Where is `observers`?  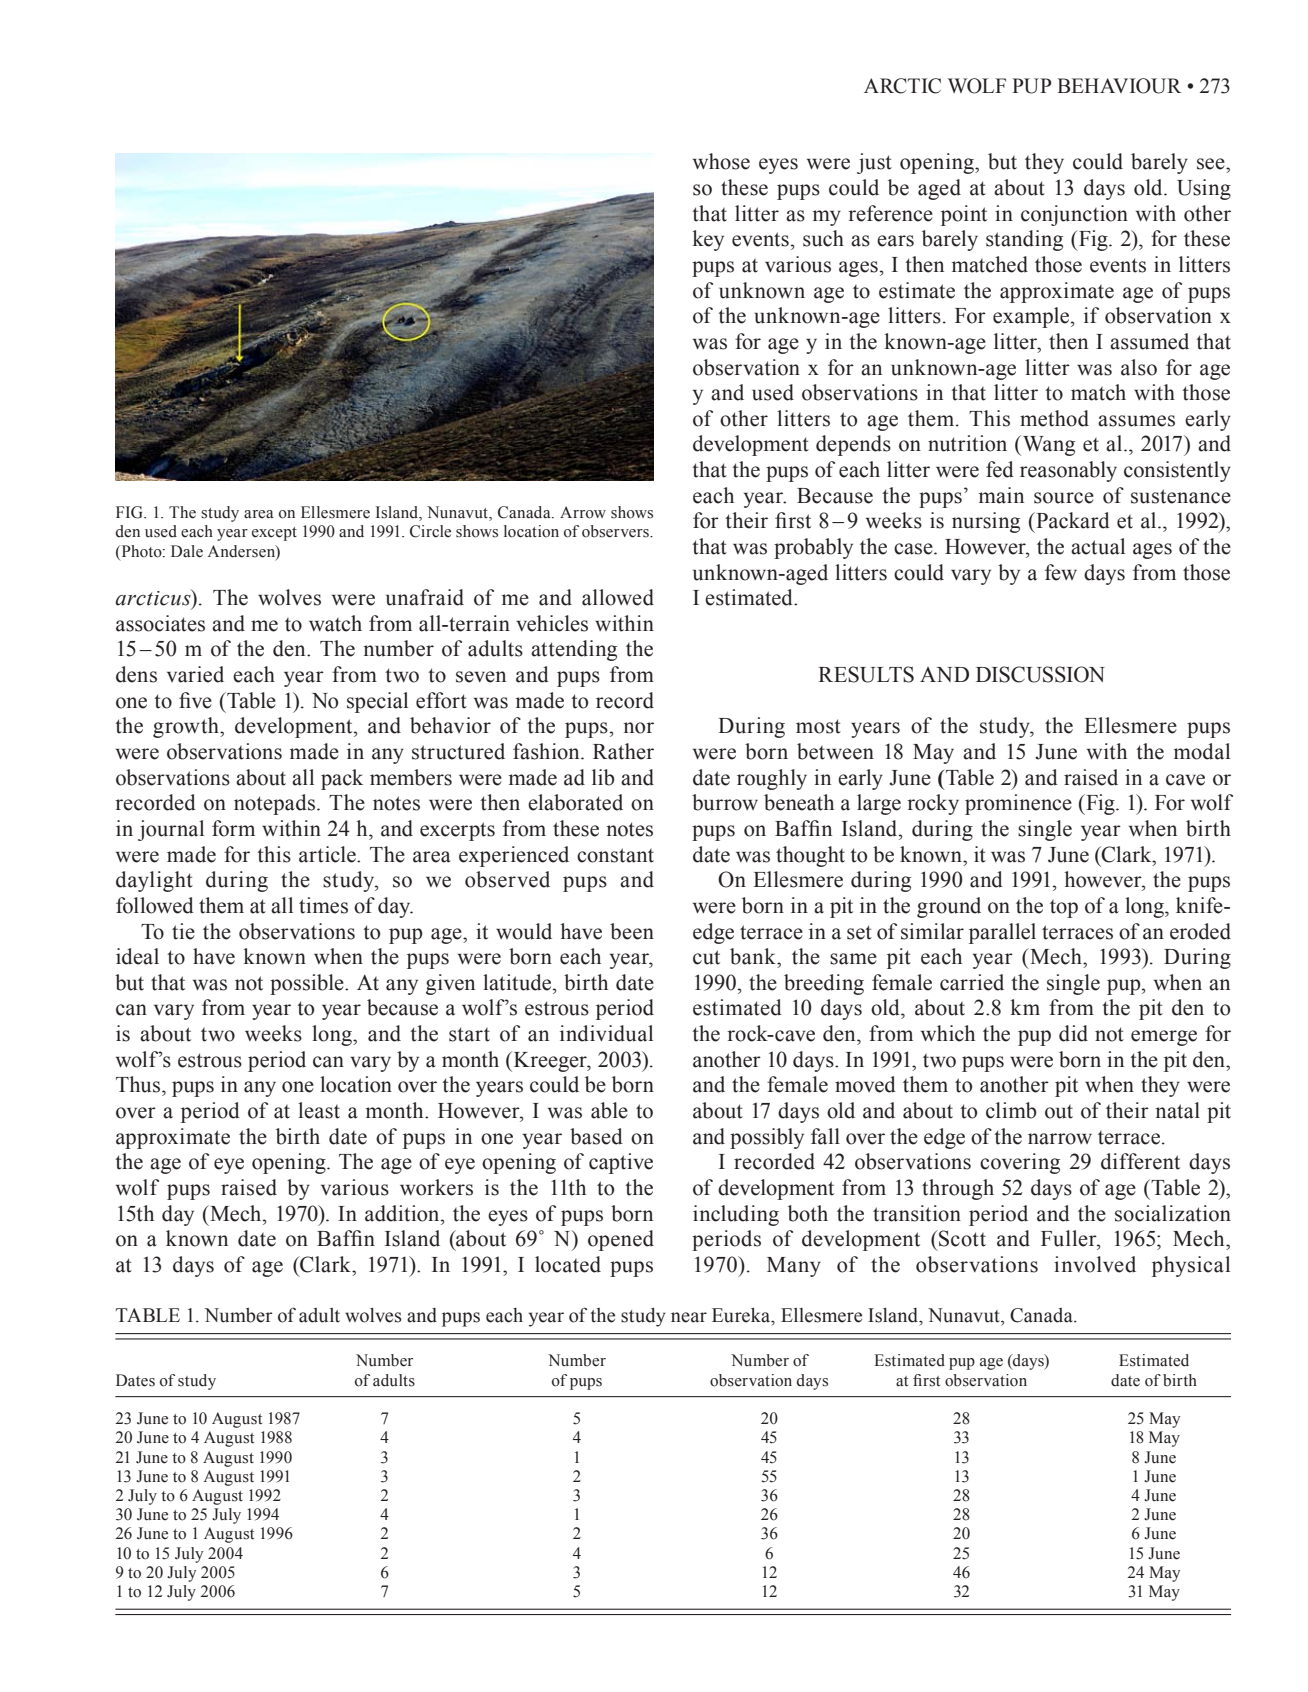 observers is located at coordinates (616, 531).
